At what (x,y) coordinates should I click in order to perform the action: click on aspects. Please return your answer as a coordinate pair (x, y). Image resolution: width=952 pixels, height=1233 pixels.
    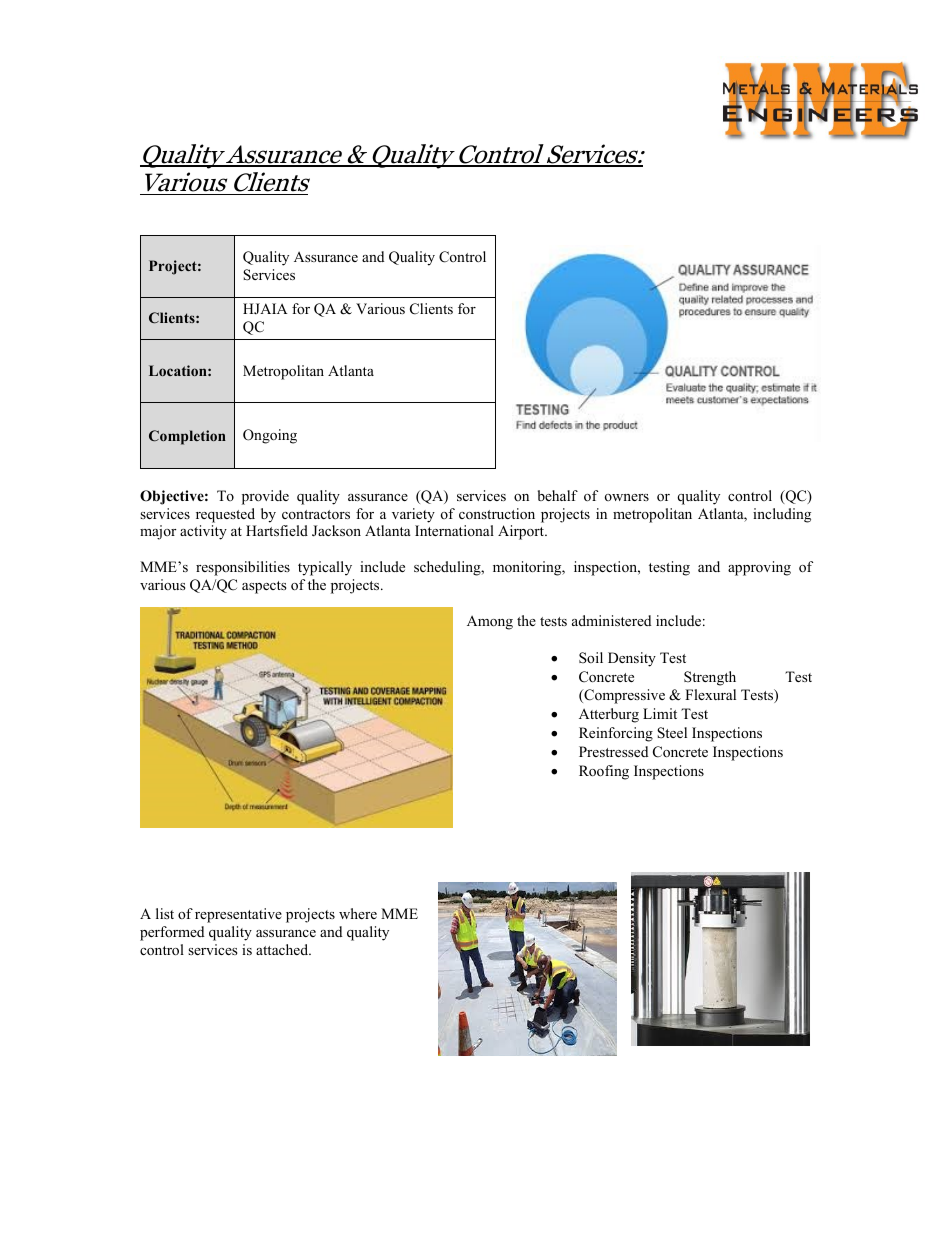
    Looking at the image, I should click on (264, 587).
